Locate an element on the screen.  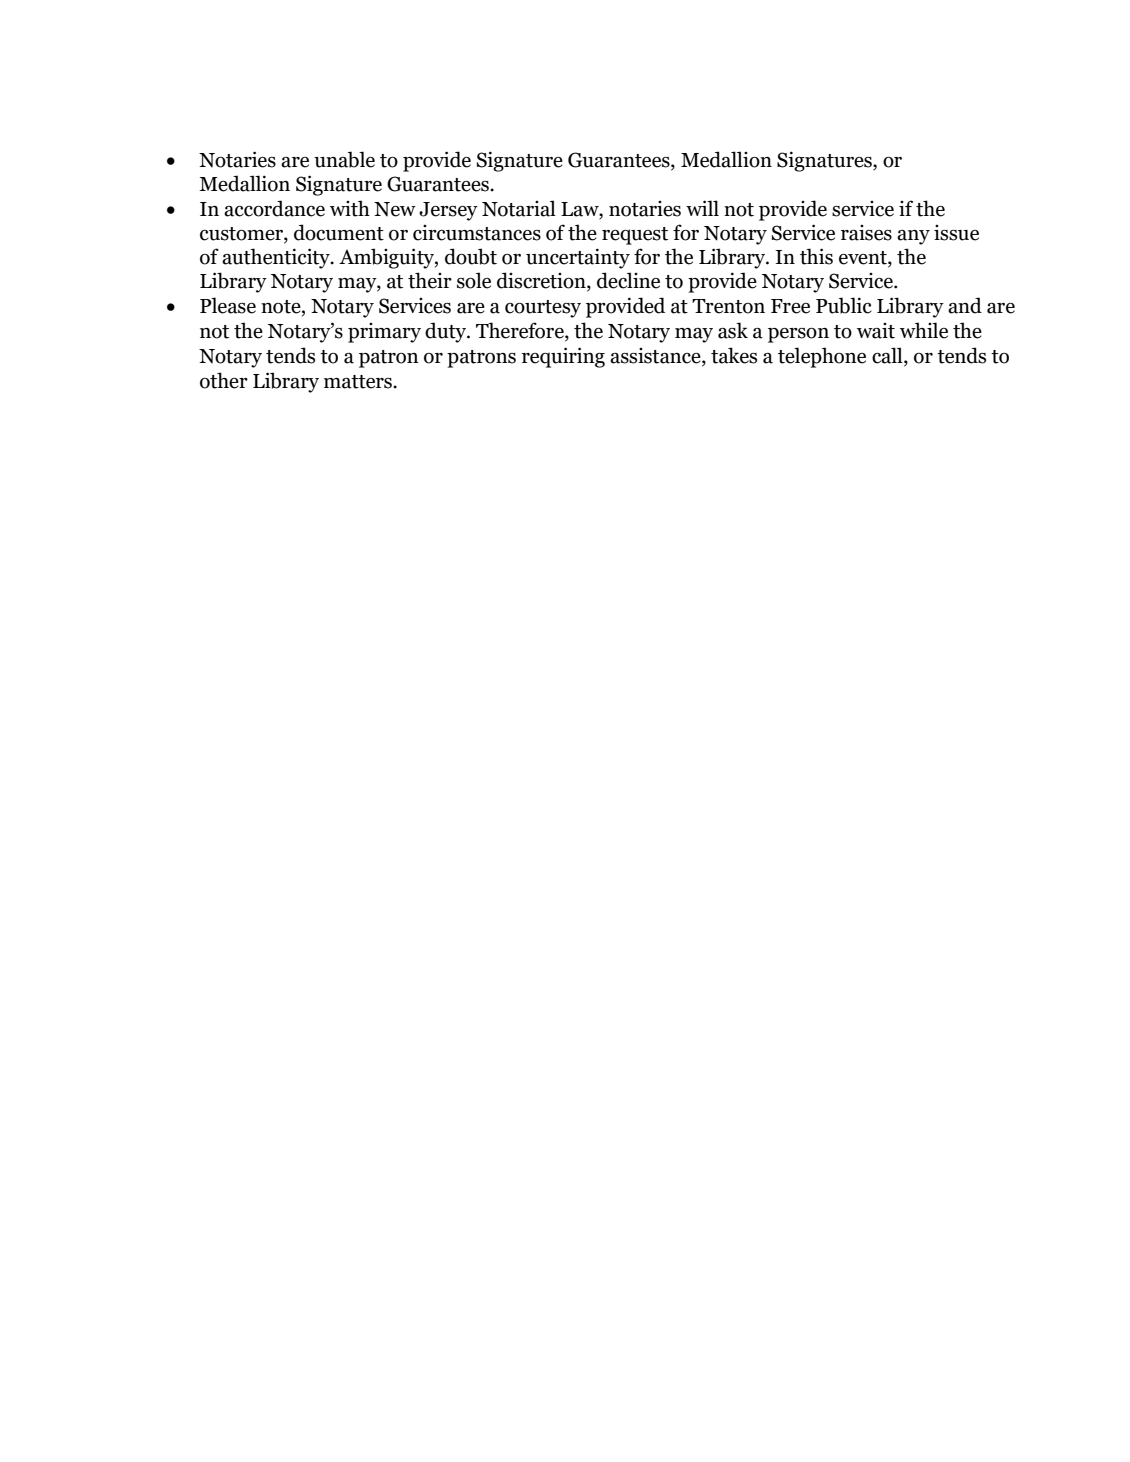
will is located at coordinates (702, 208).
